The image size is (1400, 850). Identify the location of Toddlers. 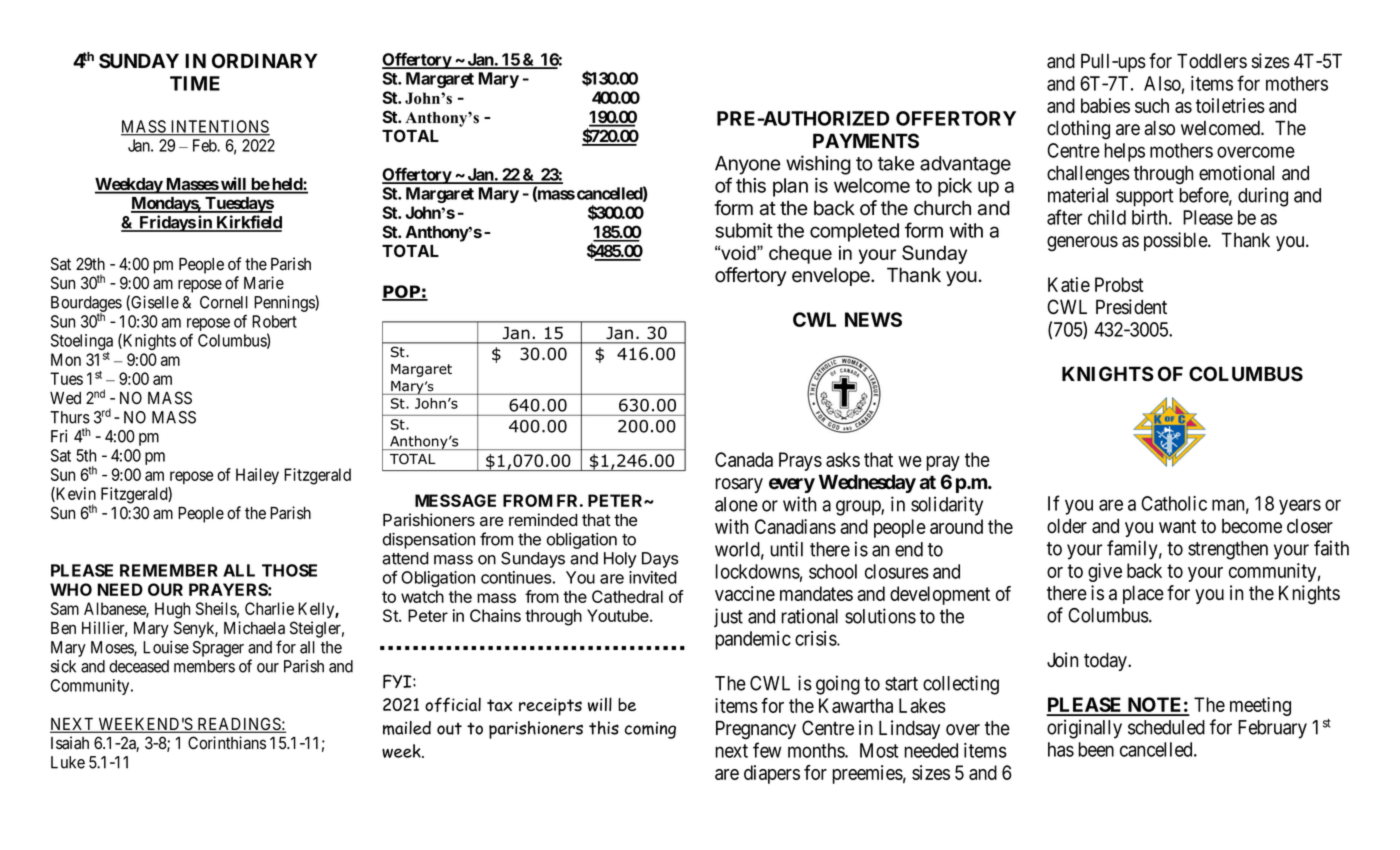
(1212, 61).
